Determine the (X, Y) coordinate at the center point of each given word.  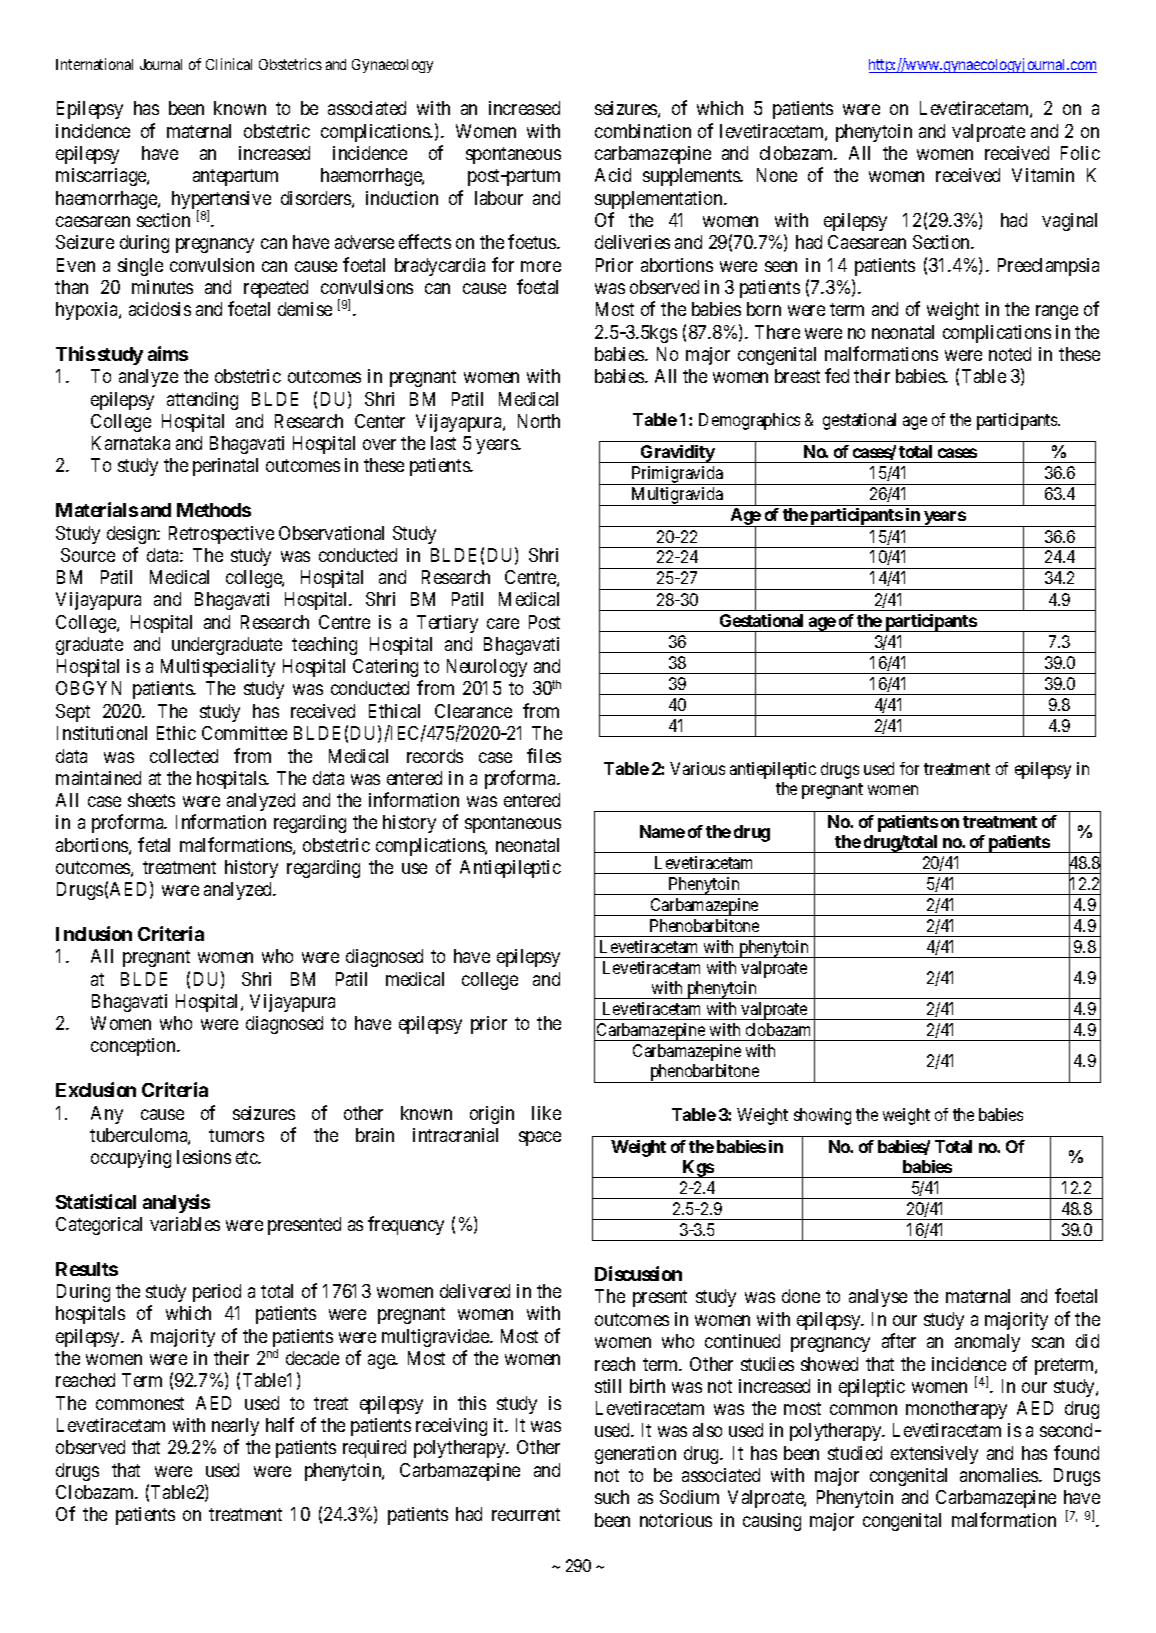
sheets (151, 800)
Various (697, 768)
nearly (235, 1427)
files (544, 755)
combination (643, 131)
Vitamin (1043, 175)
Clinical (229, 64)
